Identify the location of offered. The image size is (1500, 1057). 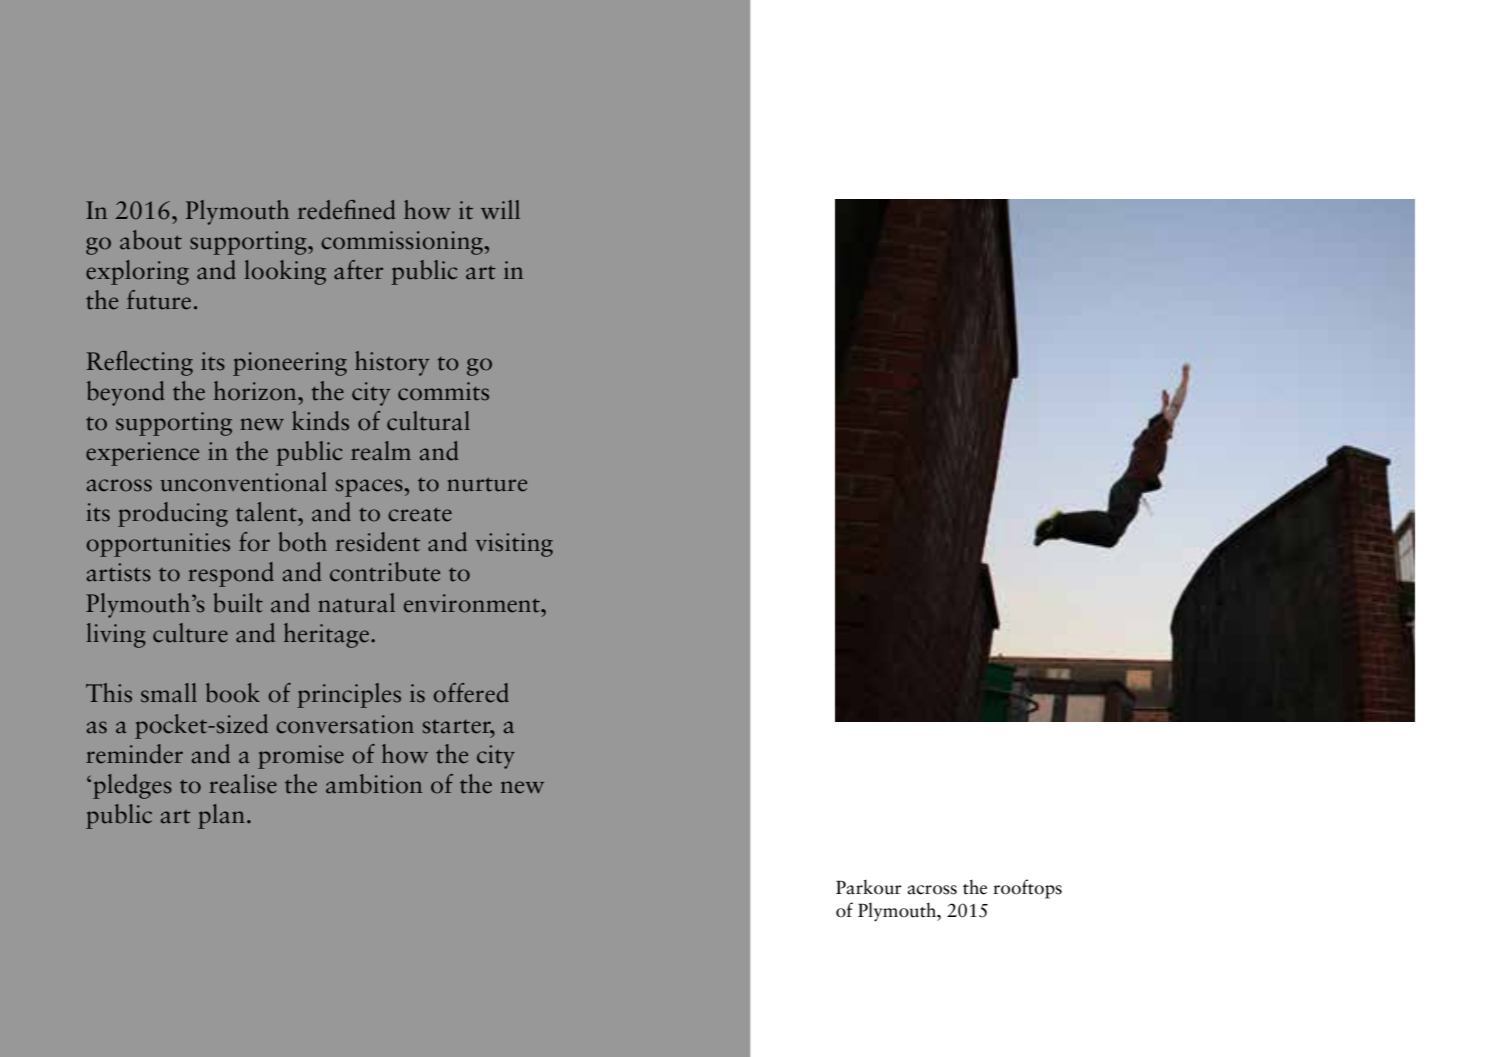
(471, 693).
